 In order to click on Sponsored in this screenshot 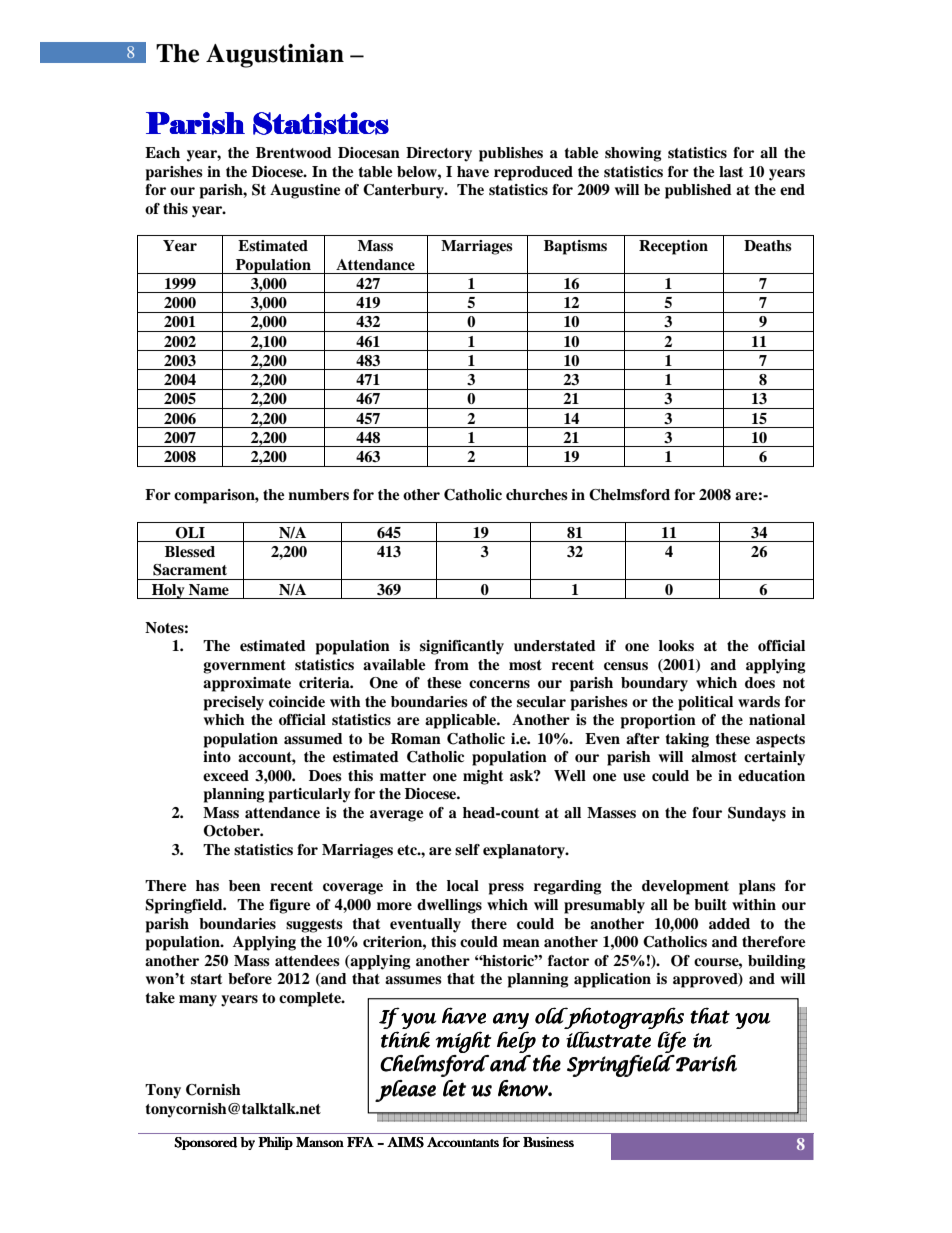, I will do `click(205, 1143)`.
